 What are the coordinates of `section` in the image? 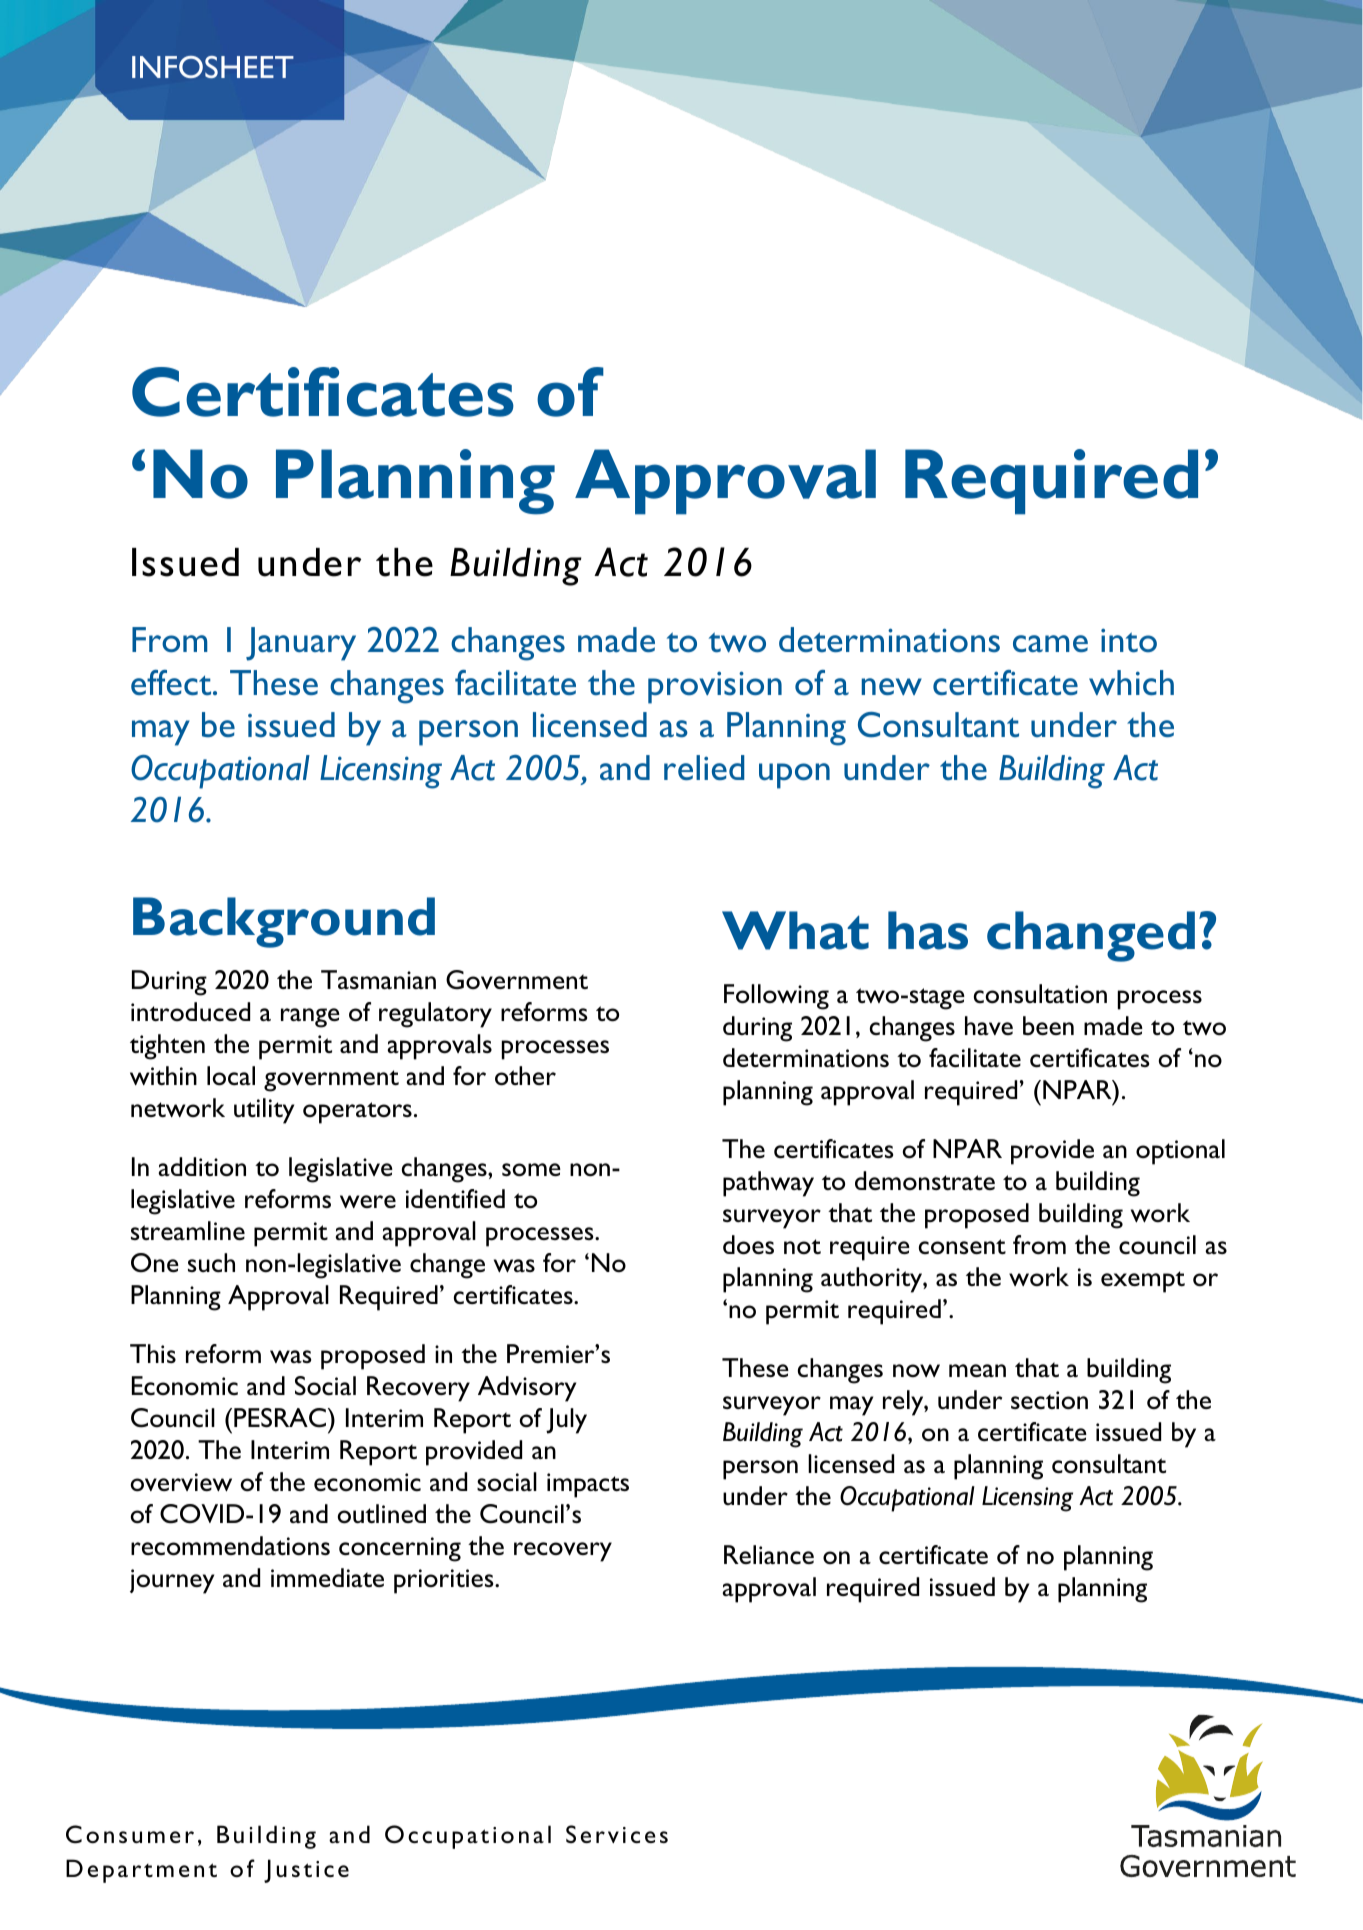 It's located at (1049, 1400).
